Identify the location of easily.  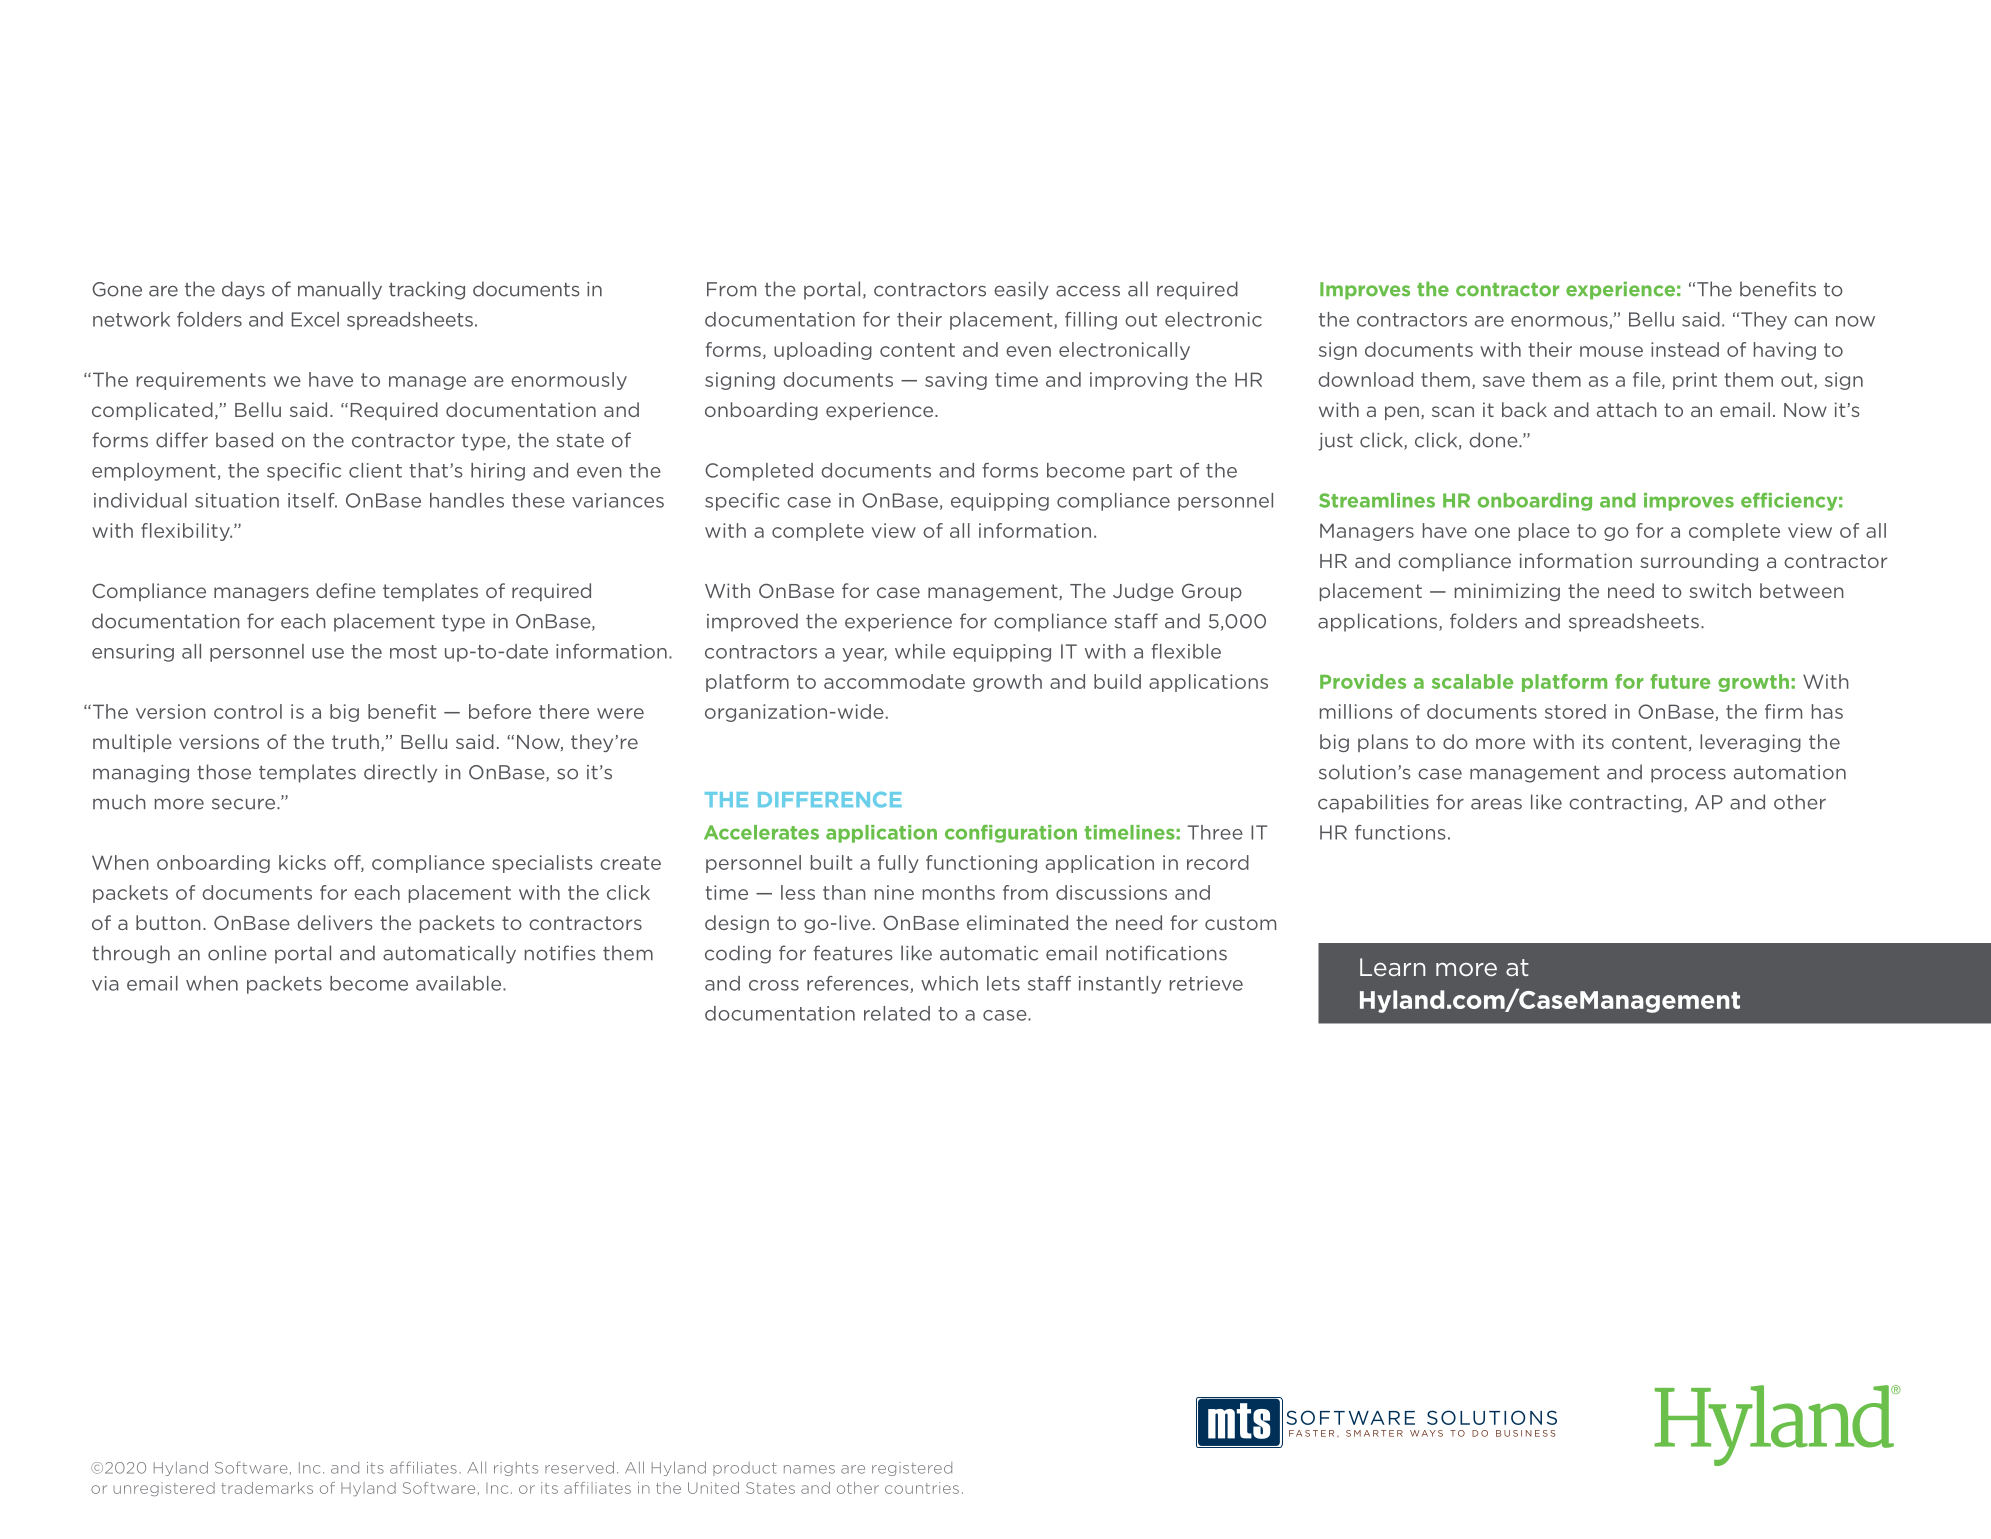
(1021, 290).
